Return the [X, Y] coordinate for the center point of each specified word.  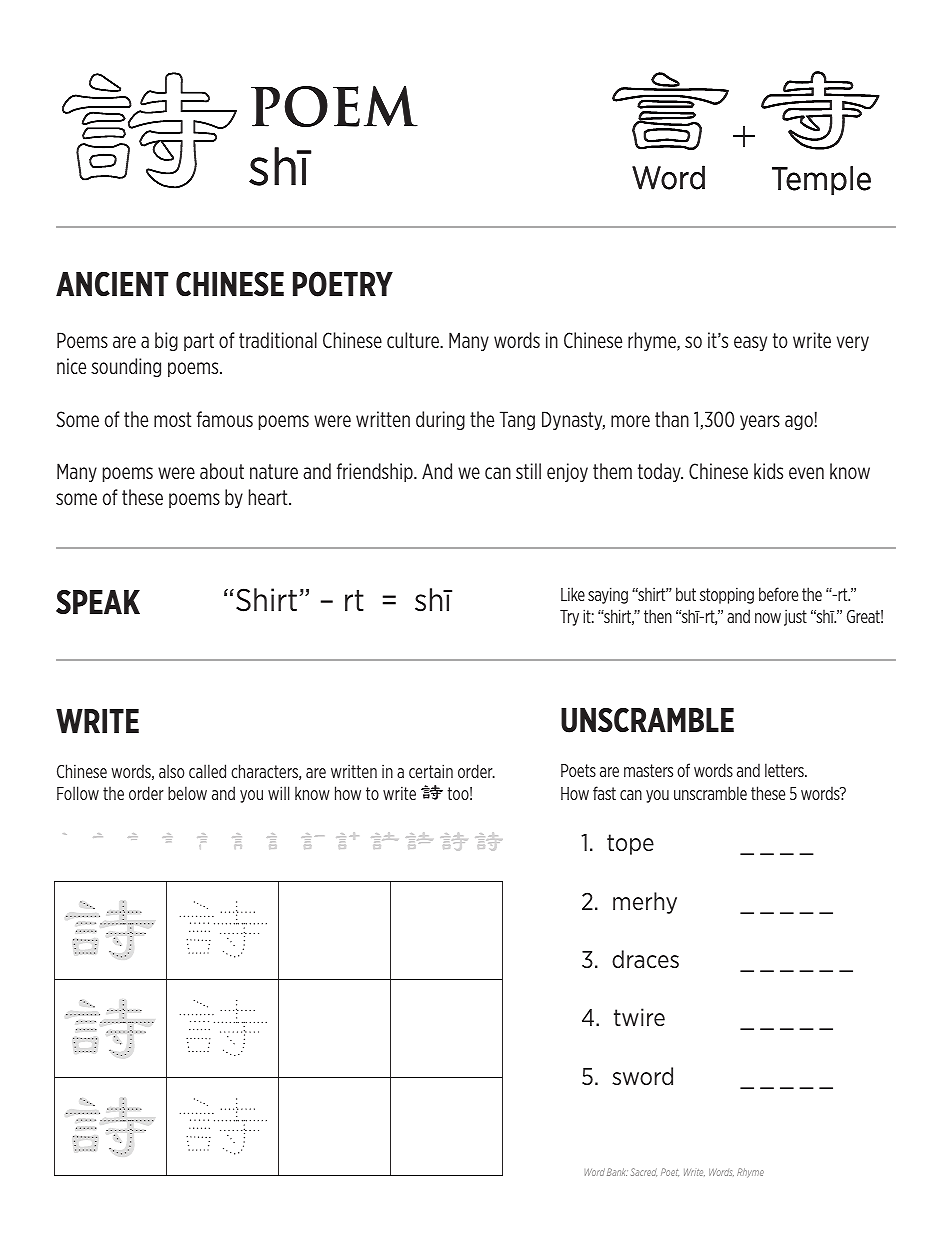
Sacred [644, 1172]
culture [414, 340]
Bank [617, 1172]
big [166, 341]
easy [750, 343]
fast [604, 793]
